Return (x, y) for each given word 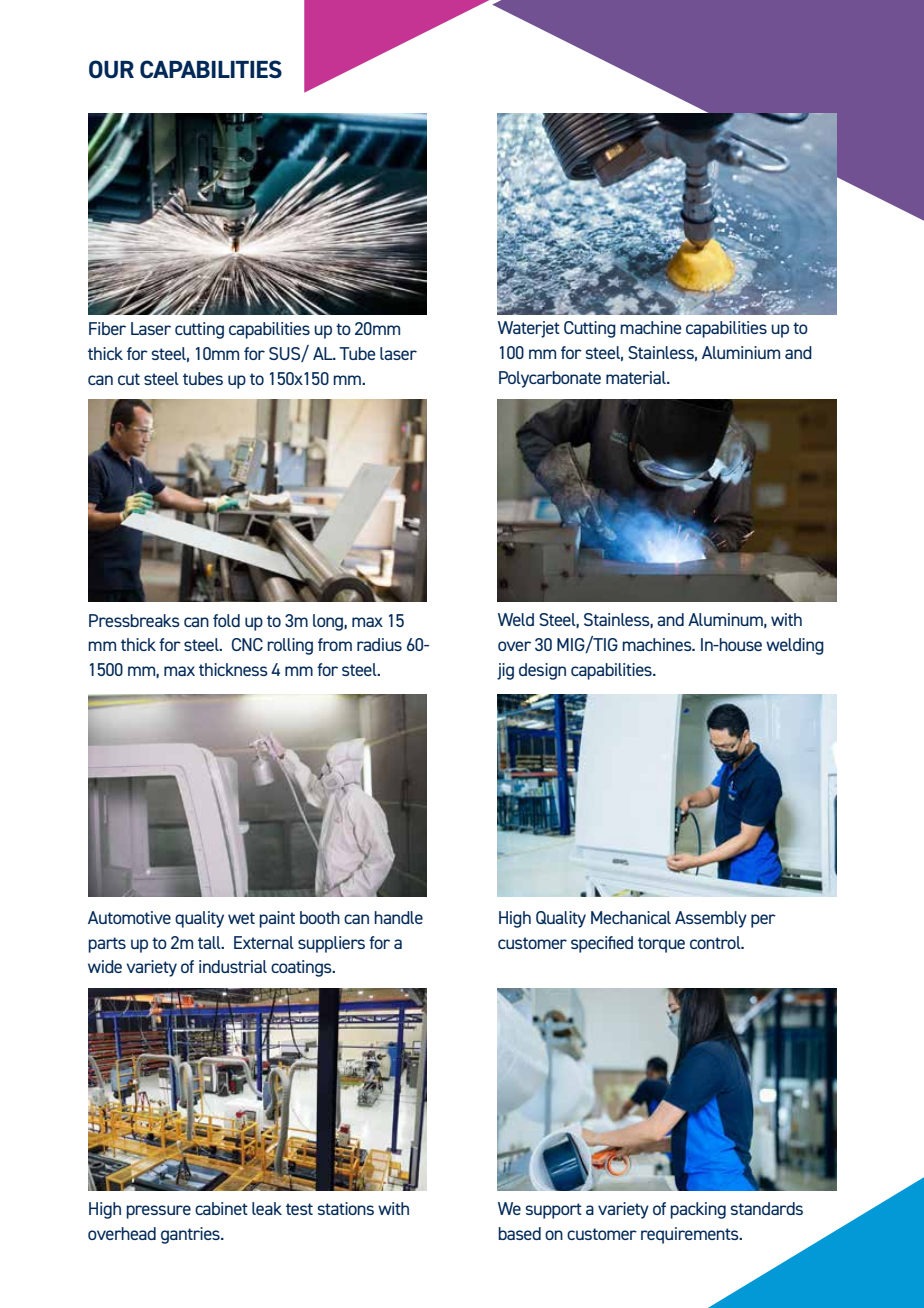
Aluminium (741, 352)
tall (210, 942)
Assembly (711, 919)
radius (379, 644)
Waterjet (529, 329)
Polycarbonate (550, 379)
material (637, 377)
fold (226, 620)
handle (398, 917)
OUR (111, 69)
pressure (158, 1212)
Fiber (107, 328)
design (542, 671)
